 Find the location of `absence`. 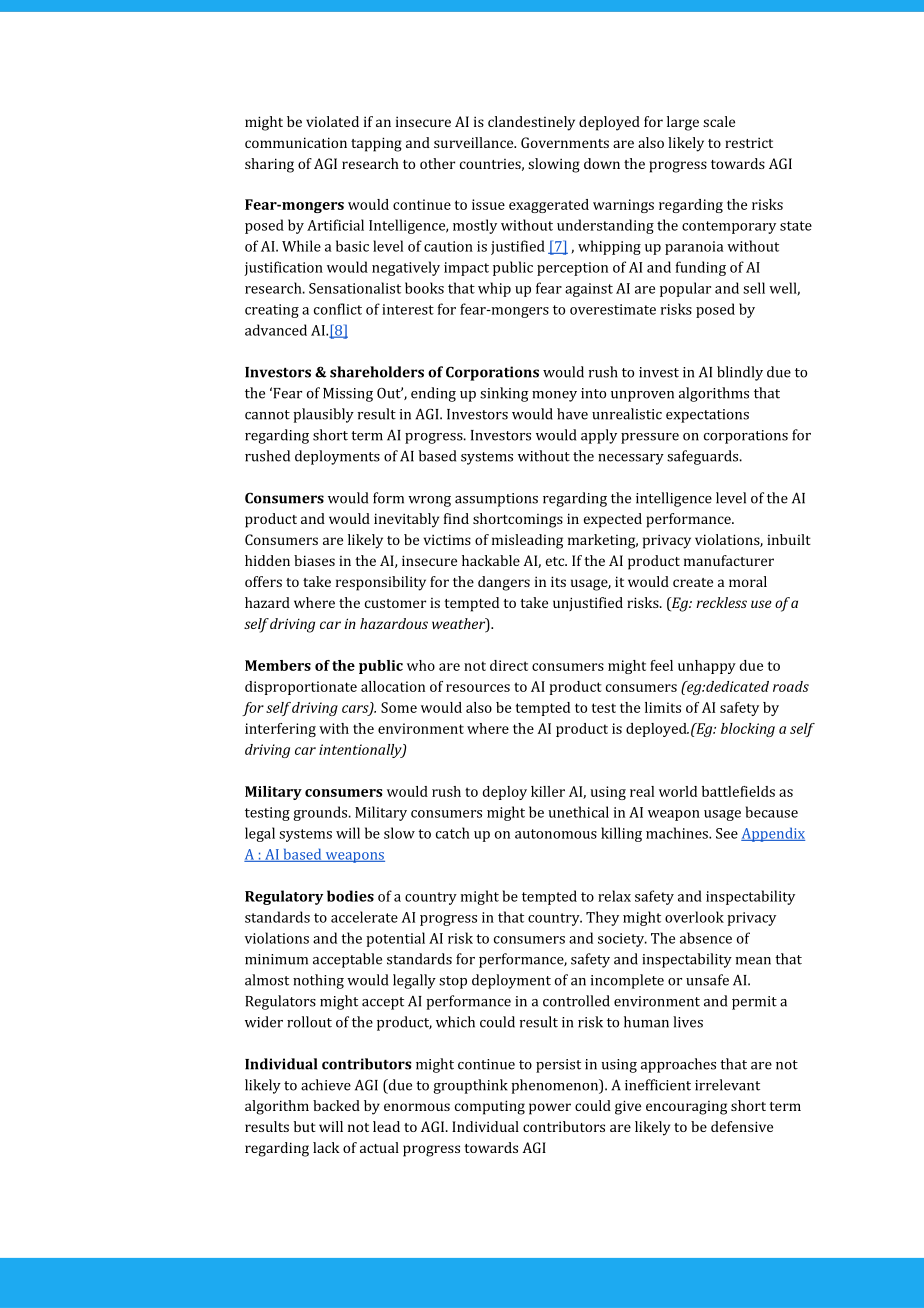

absence is located at coordinates (706, 938).
